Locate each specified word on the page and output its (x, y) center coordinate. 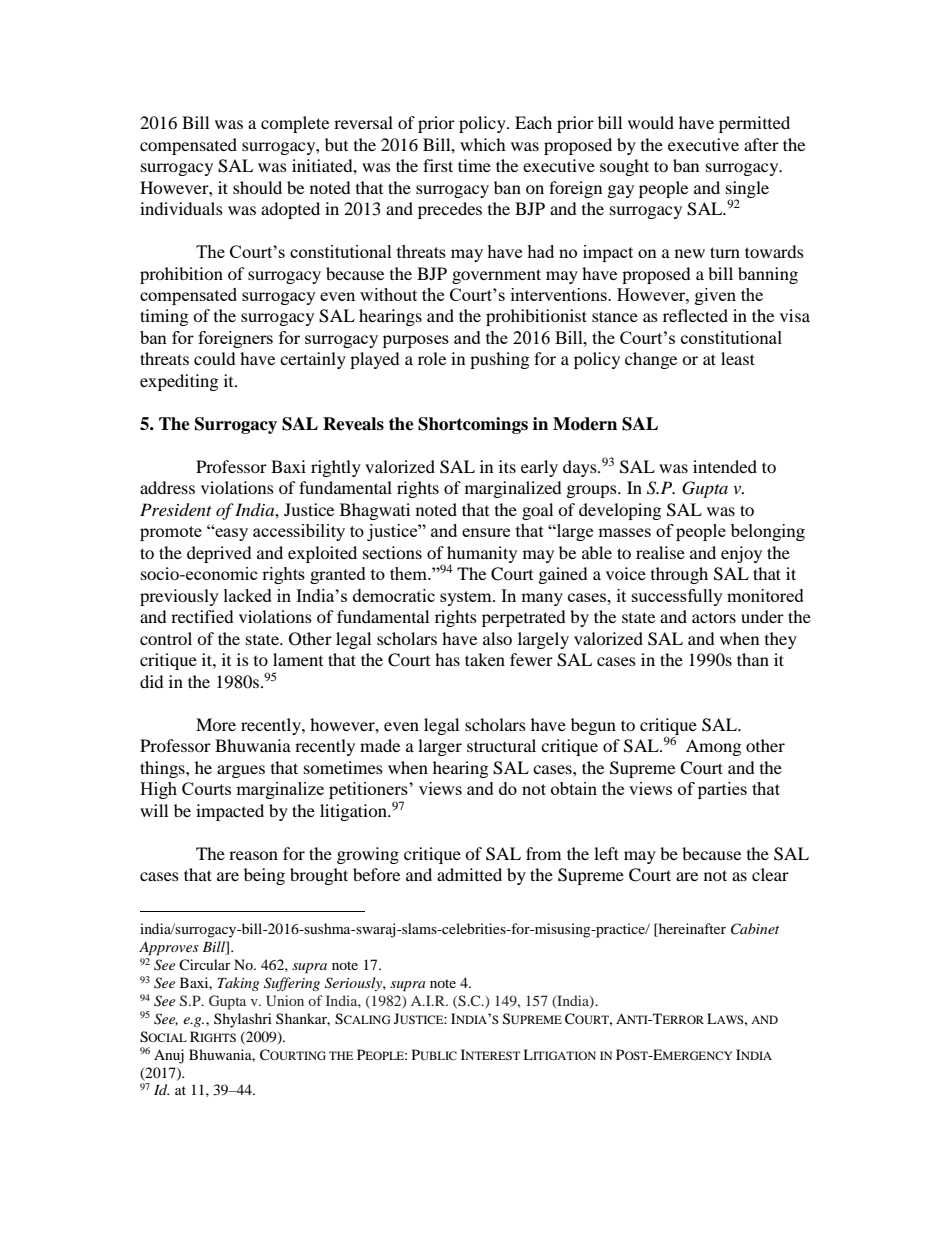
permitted (754, 124)
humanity (482, 555)
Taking (238, 984)
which (483, 144)
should (257, 187)
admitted (469, 874)
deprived (219, 554)
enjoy (741, 554)
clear (770, 874)
